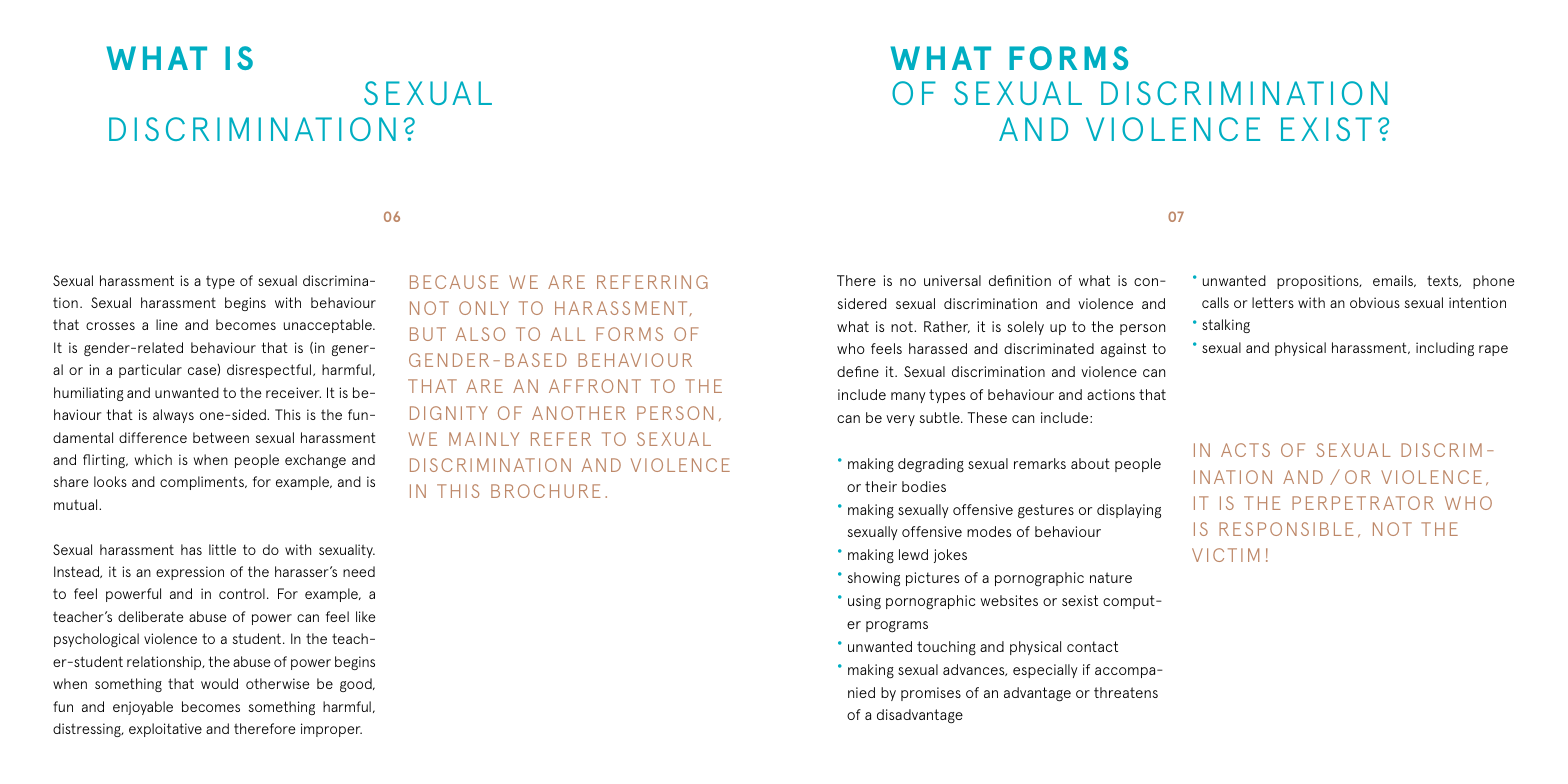 The image size is (1568, 784). What do you see at coordinates (143, 708) in the screenshot?
I see `enjoyable` at bounding box center [143, 708].
